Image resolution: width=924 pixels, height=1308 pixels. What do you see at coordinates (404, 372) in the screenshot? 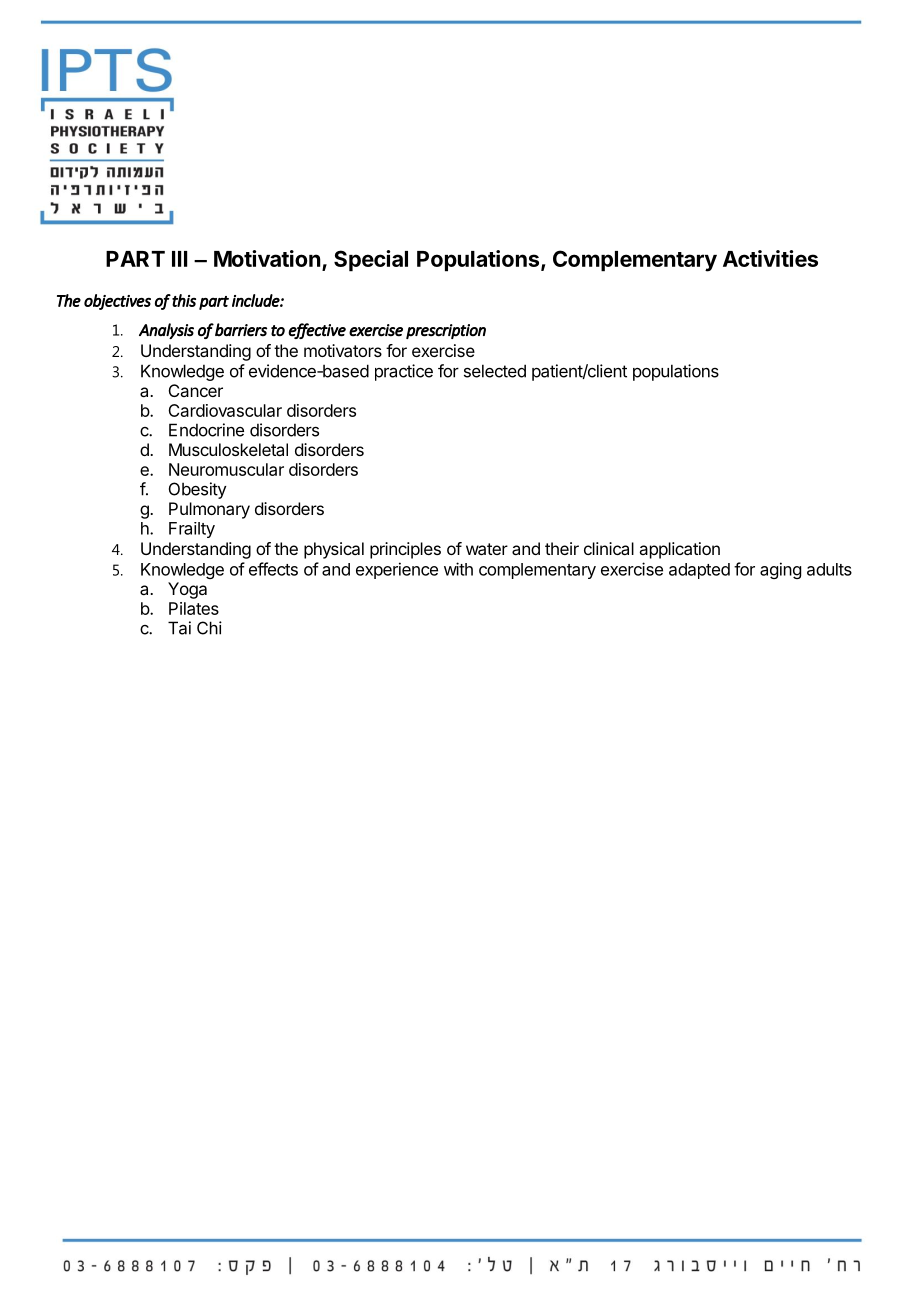
I see `practice` at bounding box center [404, 372].
